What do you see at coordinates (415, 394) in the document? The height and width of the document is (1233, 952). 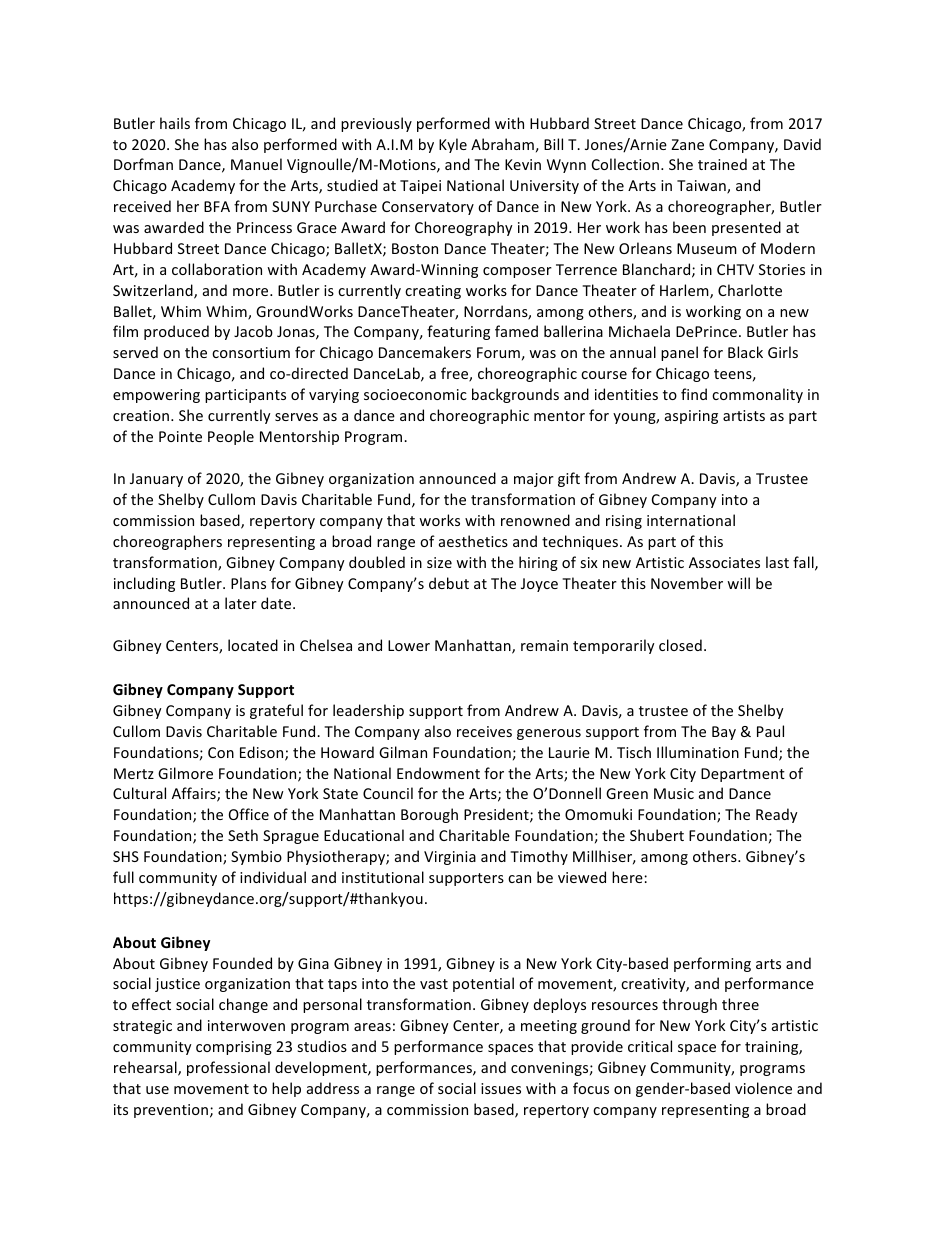 I see `socioeconomic` at bounding box center [415, 394].
